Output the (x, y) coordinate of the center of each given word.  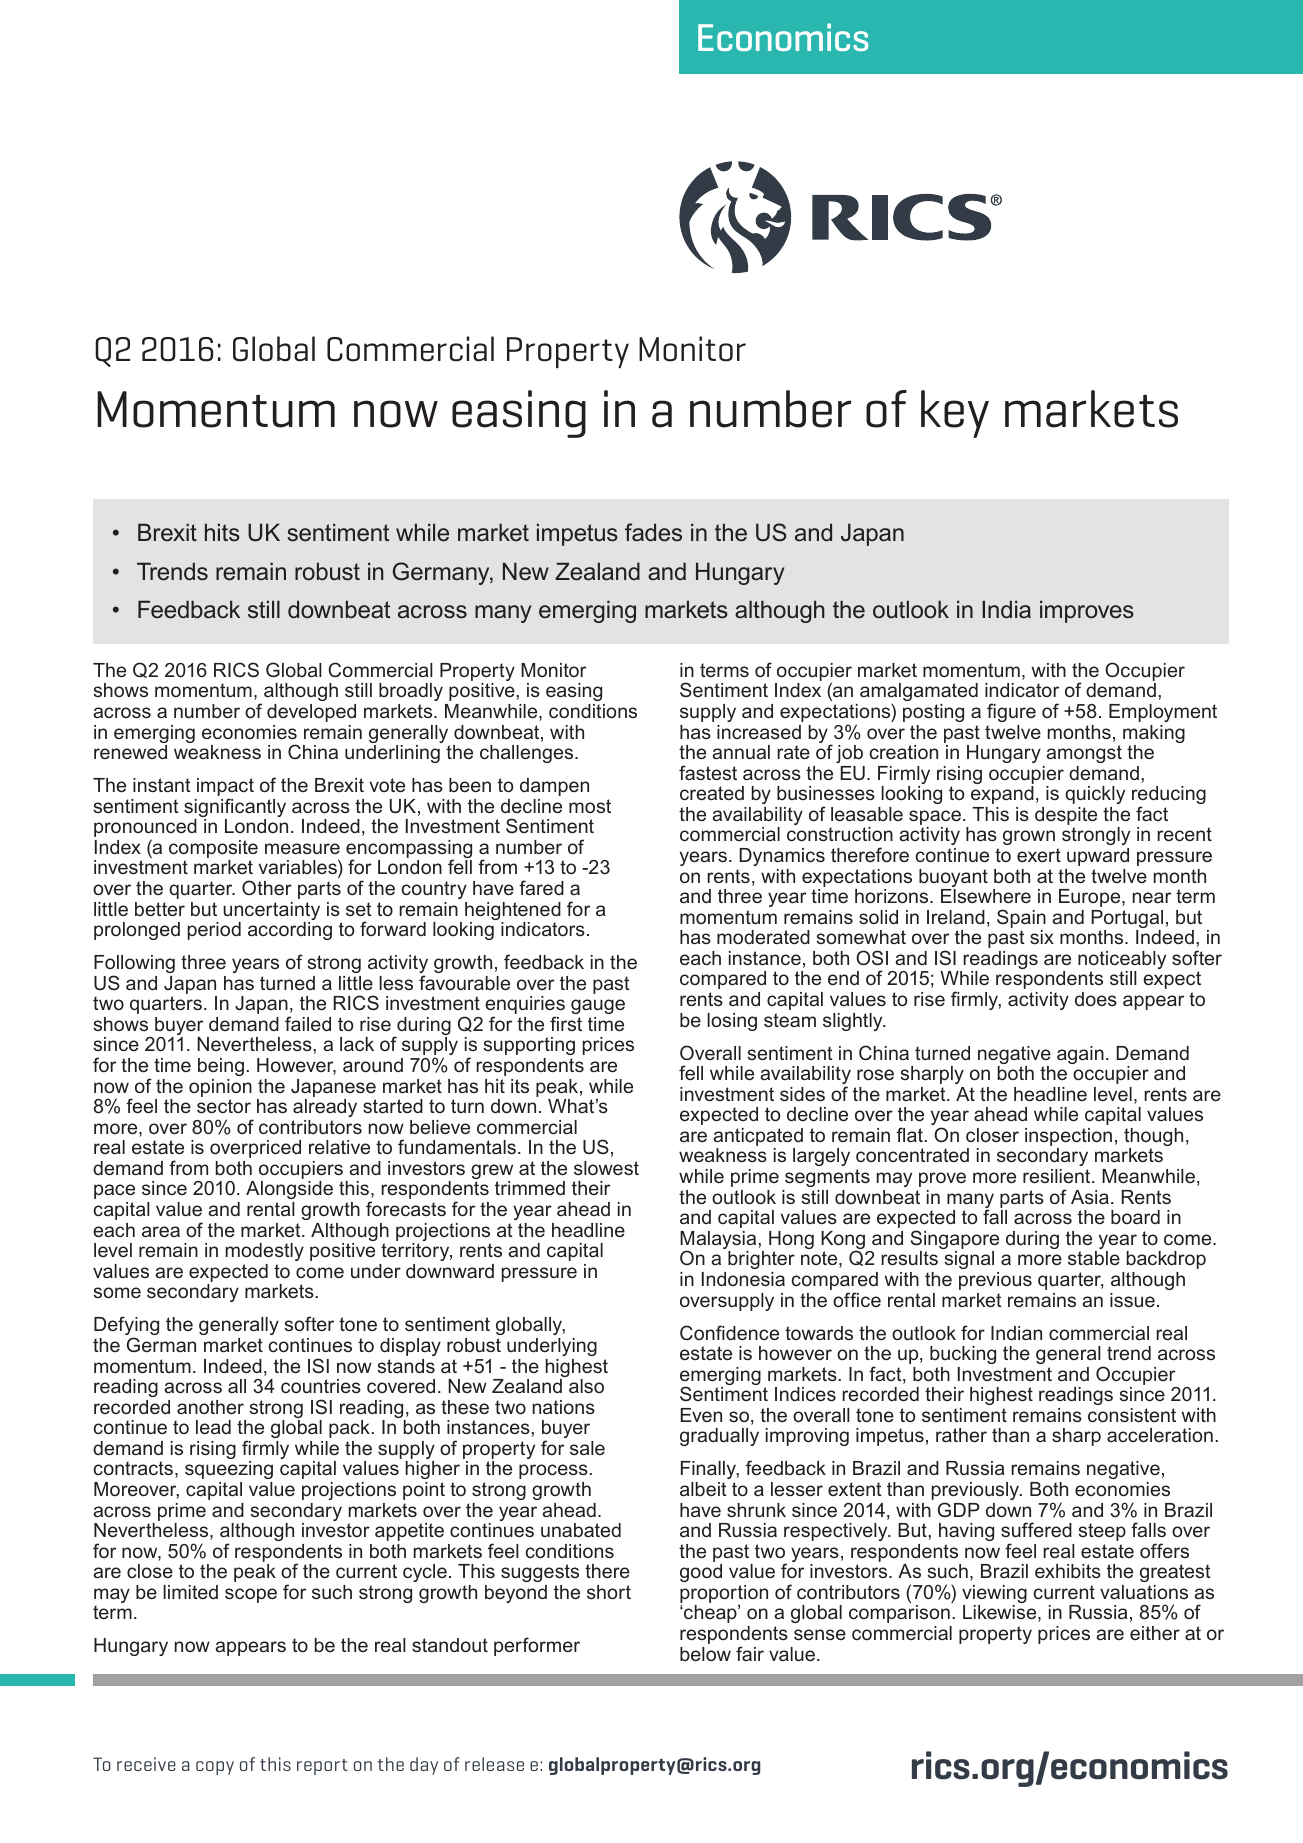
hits (222, 532)
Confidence (729, 1332)
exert (1039, 855)
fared (541, 887)
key (955, 414)
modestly (265, 1252)
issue (1132, 1300)
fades (653, 532)
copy (215, 1768)
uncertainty (271, 912)
